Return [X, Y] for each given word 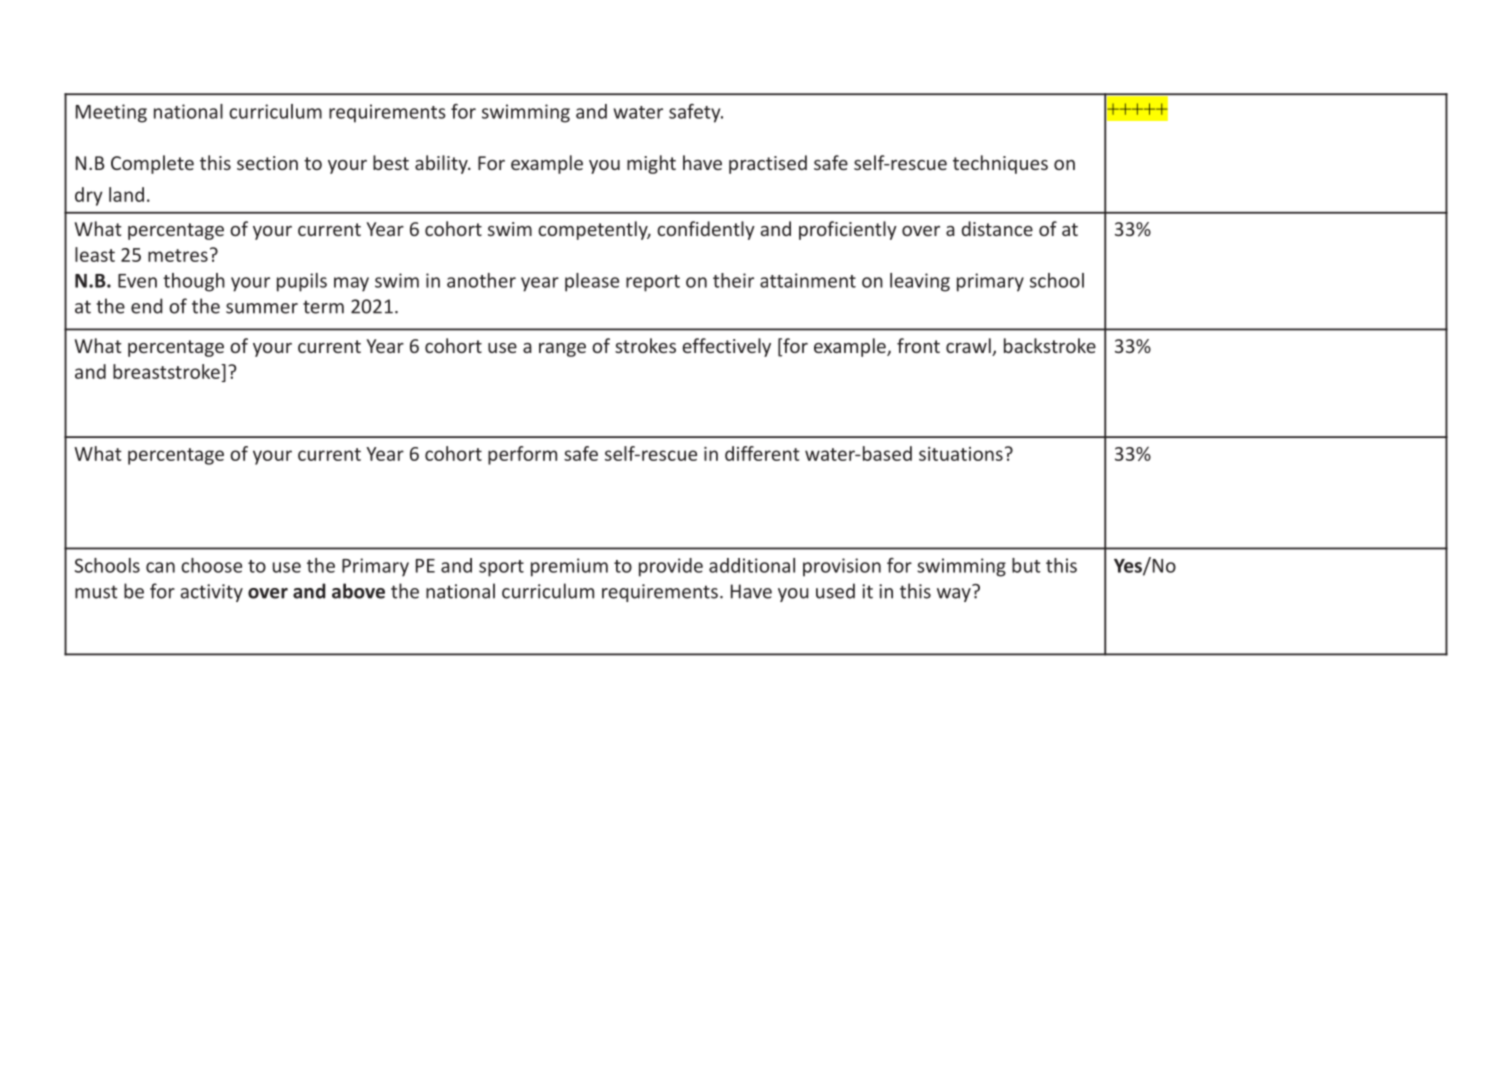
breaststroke [167, 371]
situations [961, 454]
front [918, 345]
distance [997, 228]
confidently [706, 230]
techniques [1000, 164]
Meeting [111, 113]
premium [569, 567]
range [562, 350]
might [651, 164]
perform [522, 455]
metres [178, 255]
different [762, 453]
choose [211, 565]
